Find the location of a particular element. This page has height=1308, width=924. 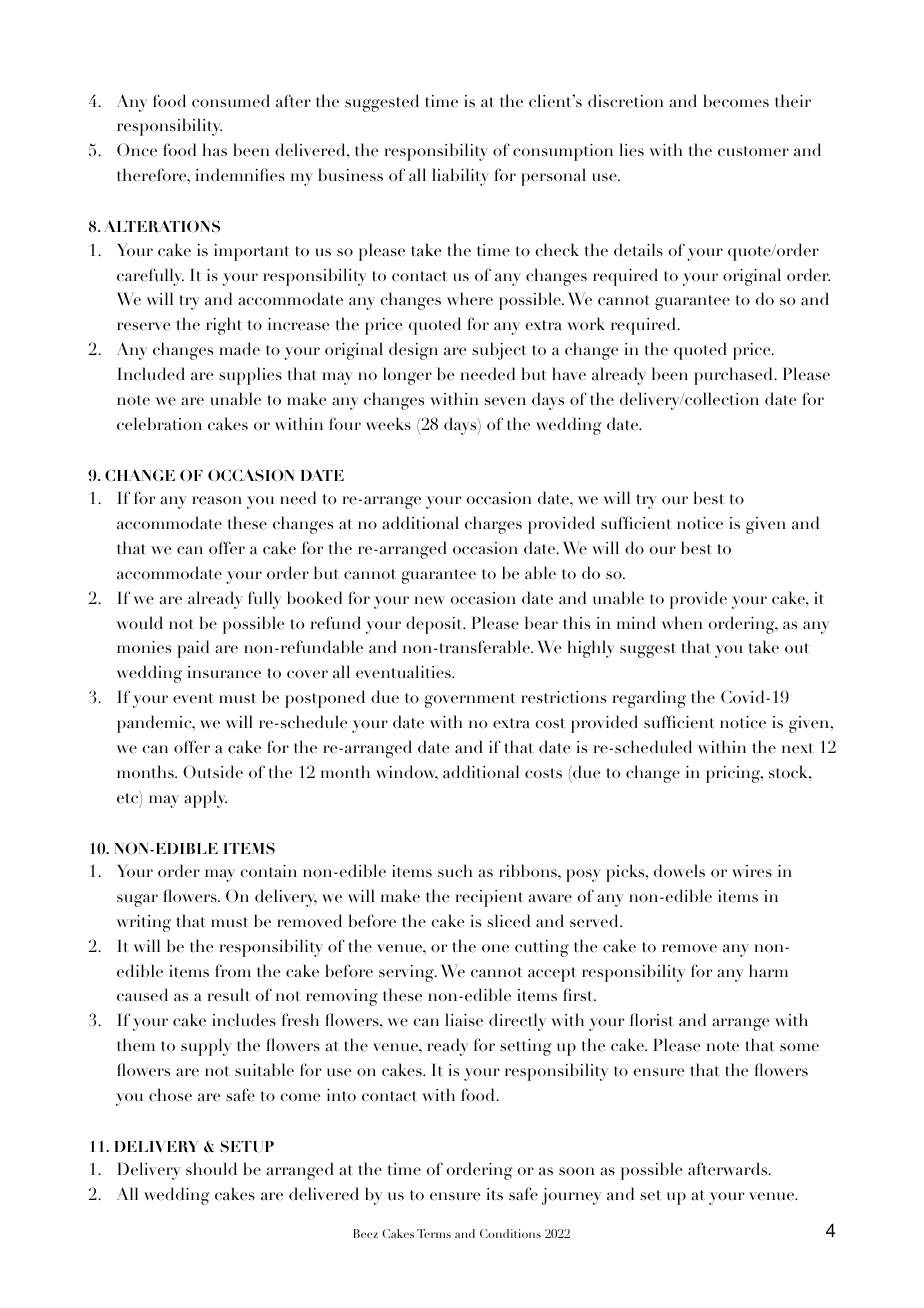

its is located at coordinates (495, 1194).
